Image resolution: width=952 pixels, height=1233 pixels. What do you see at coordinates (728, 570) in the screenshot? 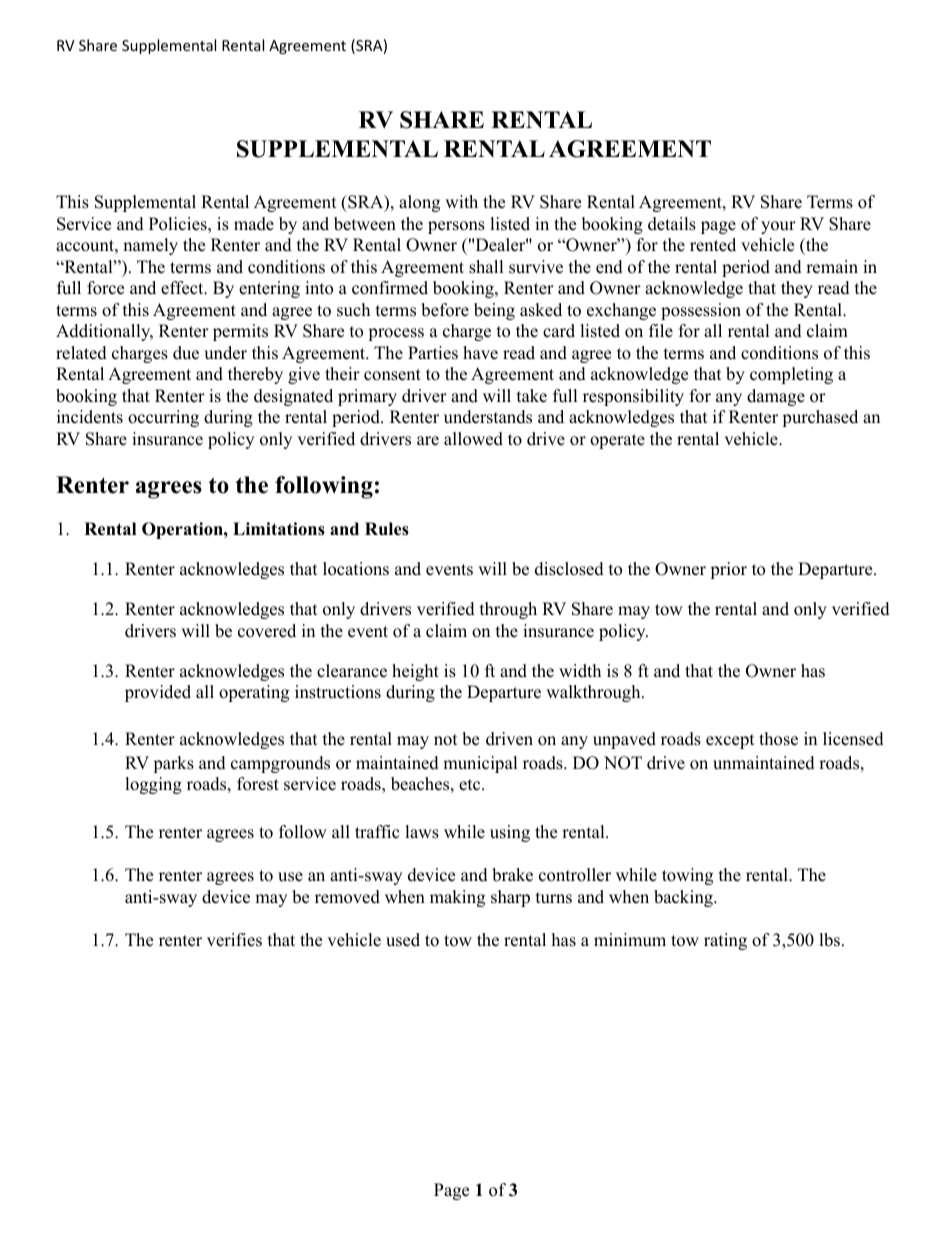
I see `prior` at bounding box center [728, 570].
